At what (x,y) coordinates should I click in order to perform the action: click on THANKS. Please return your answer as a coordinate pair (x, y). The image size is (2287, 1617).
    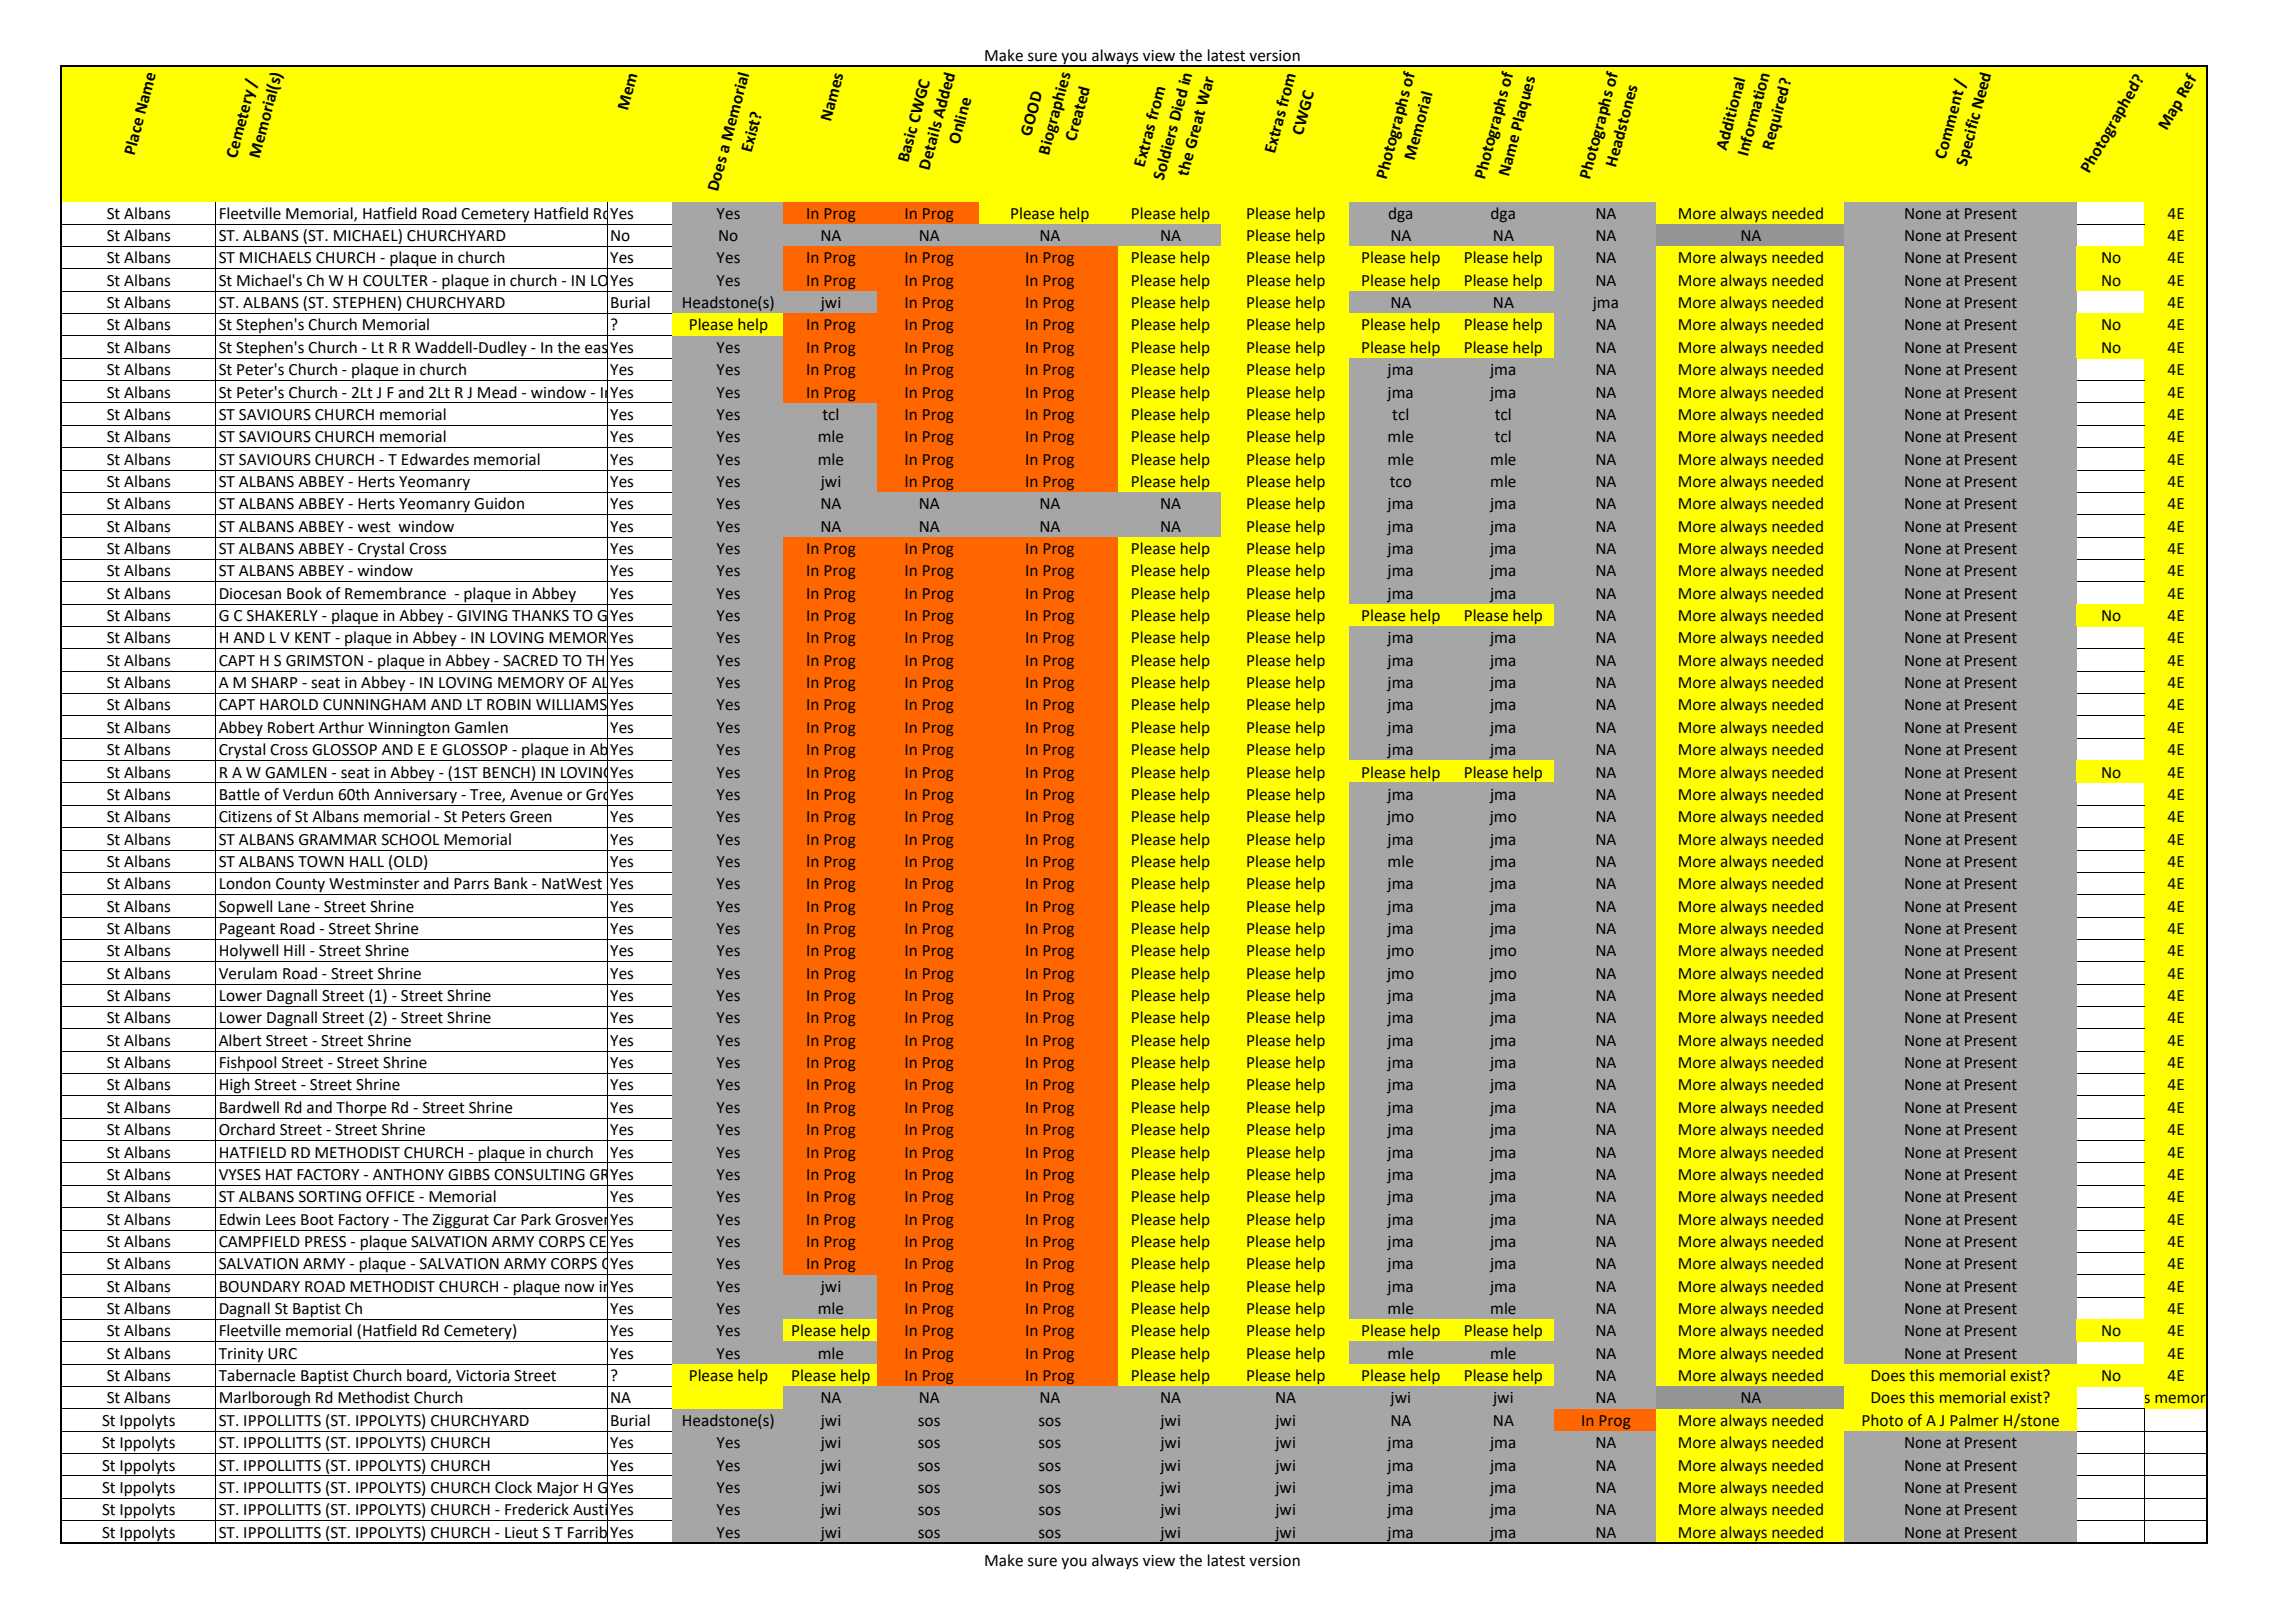
    Looking at the image, I should click on (540, 616).
